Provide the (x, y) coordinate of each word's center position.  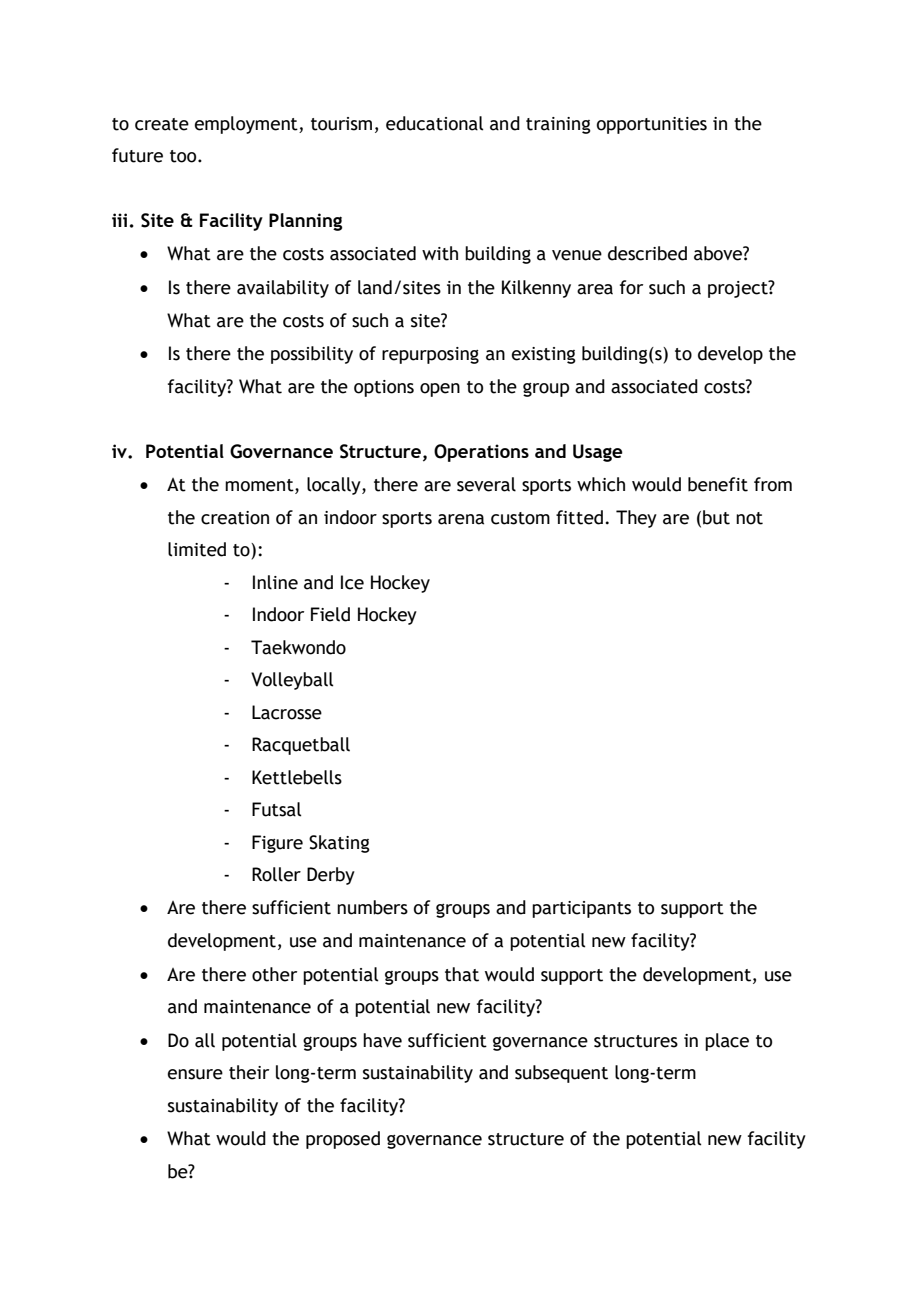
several (486, 484)
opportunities (652, 125)
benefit (718, 484)
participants (581, 909)
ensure (195, 1074)
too (184, 156)
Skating (339, 844)
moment (260, 486)
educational (434, 123)
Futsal (276, 809)
